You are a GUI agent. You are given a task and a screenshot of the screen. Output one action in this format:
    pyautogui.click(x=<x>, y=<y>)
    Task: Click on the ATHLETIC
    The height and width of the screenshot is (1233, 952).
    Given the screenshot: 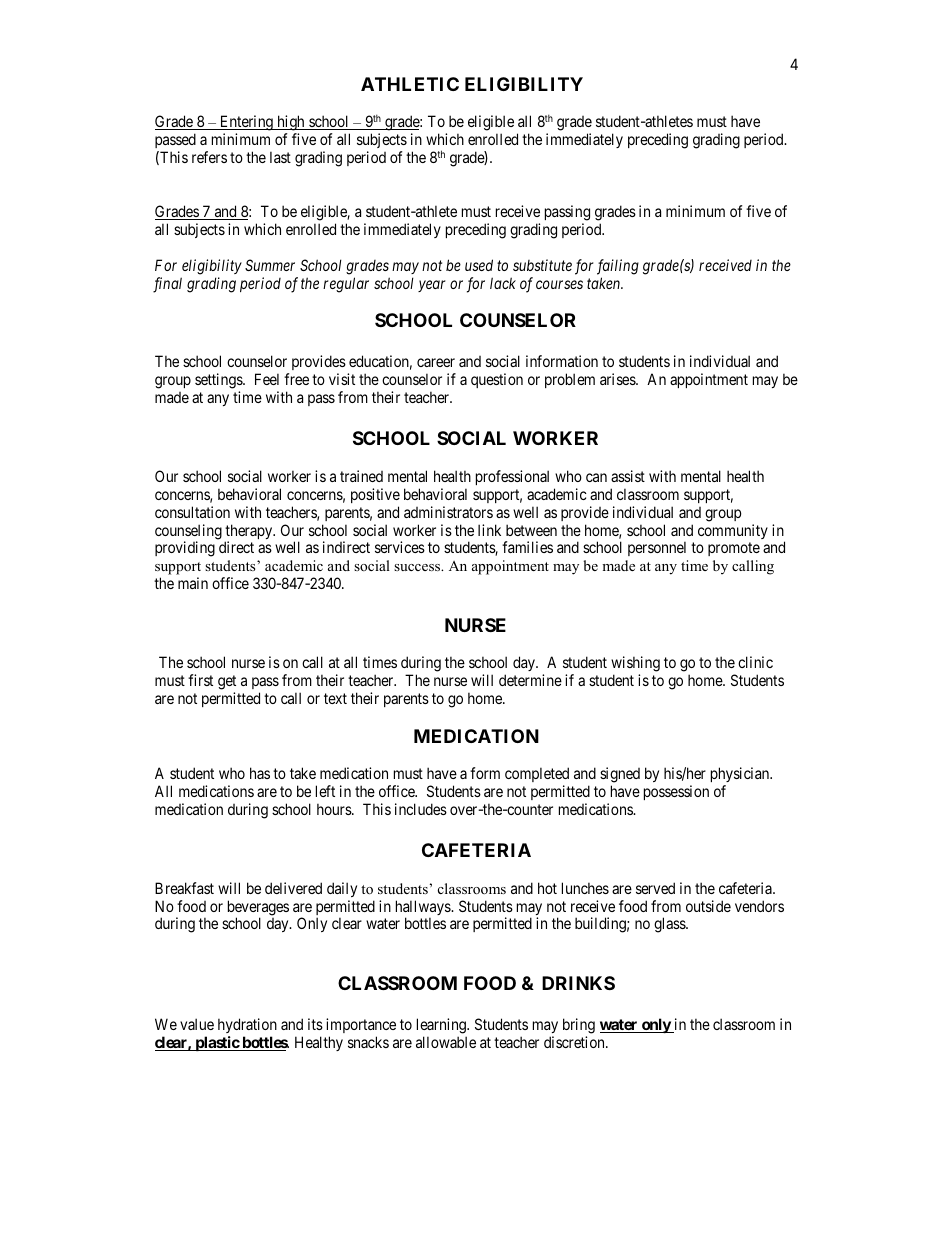 What is the action you would take?
    pyautogui.click(x=410, y=84)
